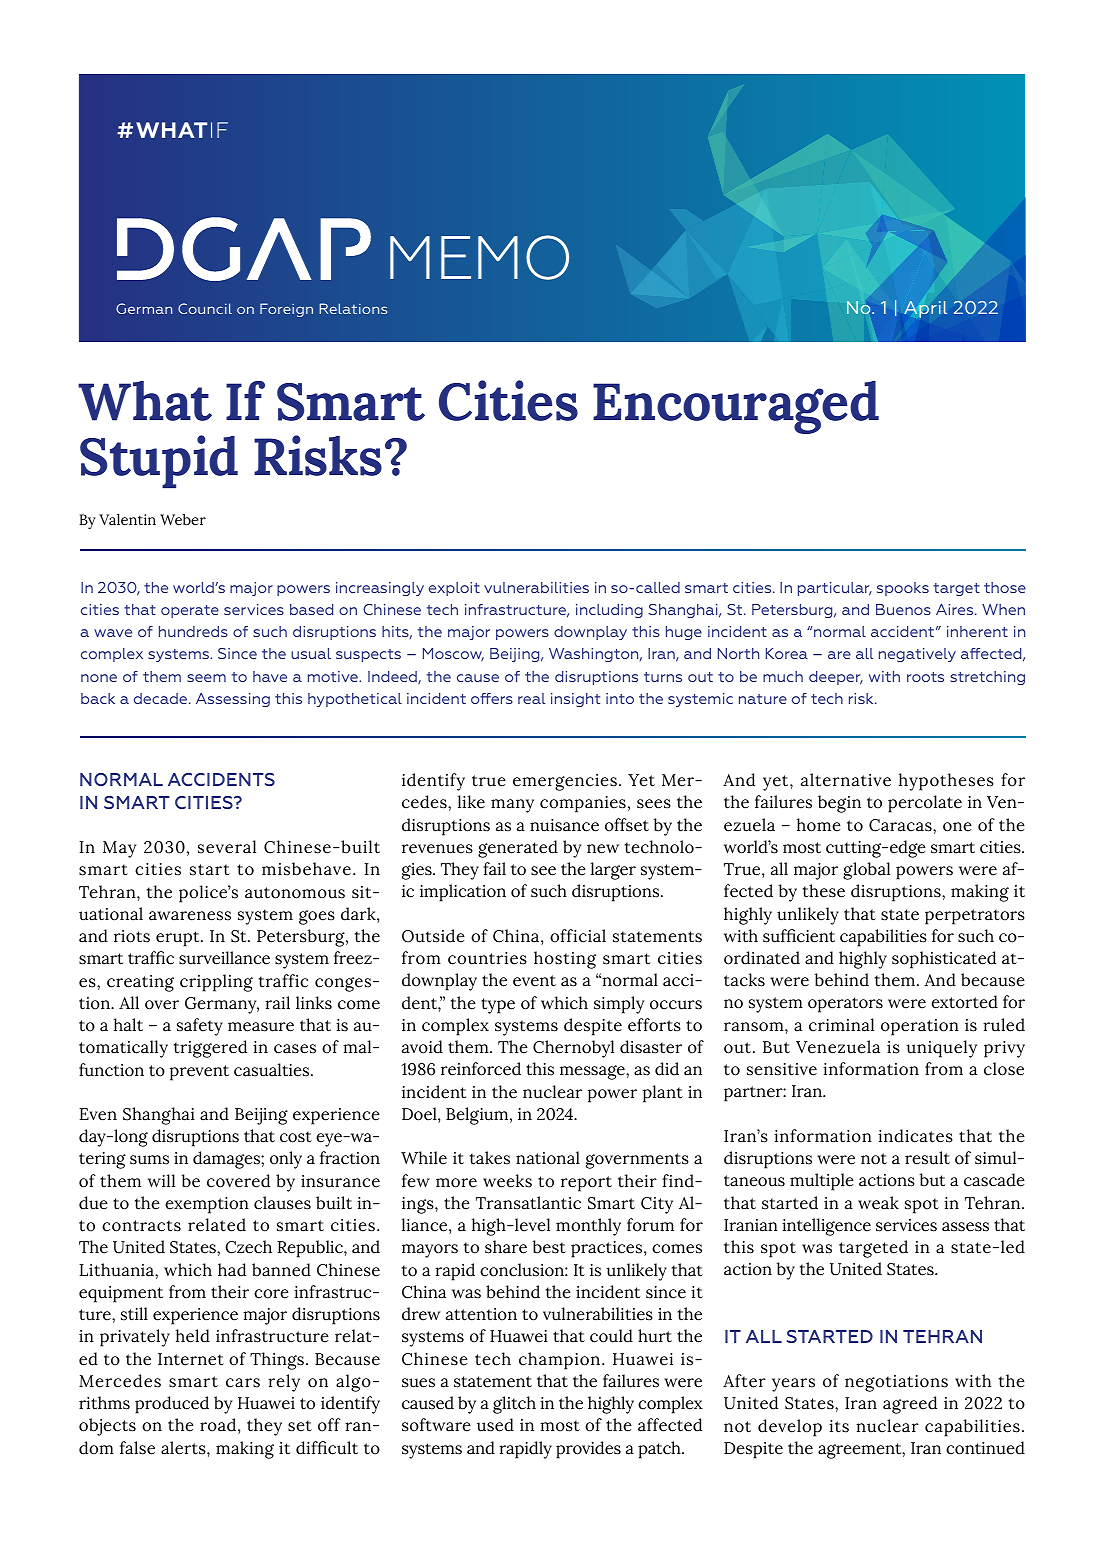  What do you see at coordinates (184, 1448) in the screenshot?
I see `alerts` at bounding box center [184, 1448].
